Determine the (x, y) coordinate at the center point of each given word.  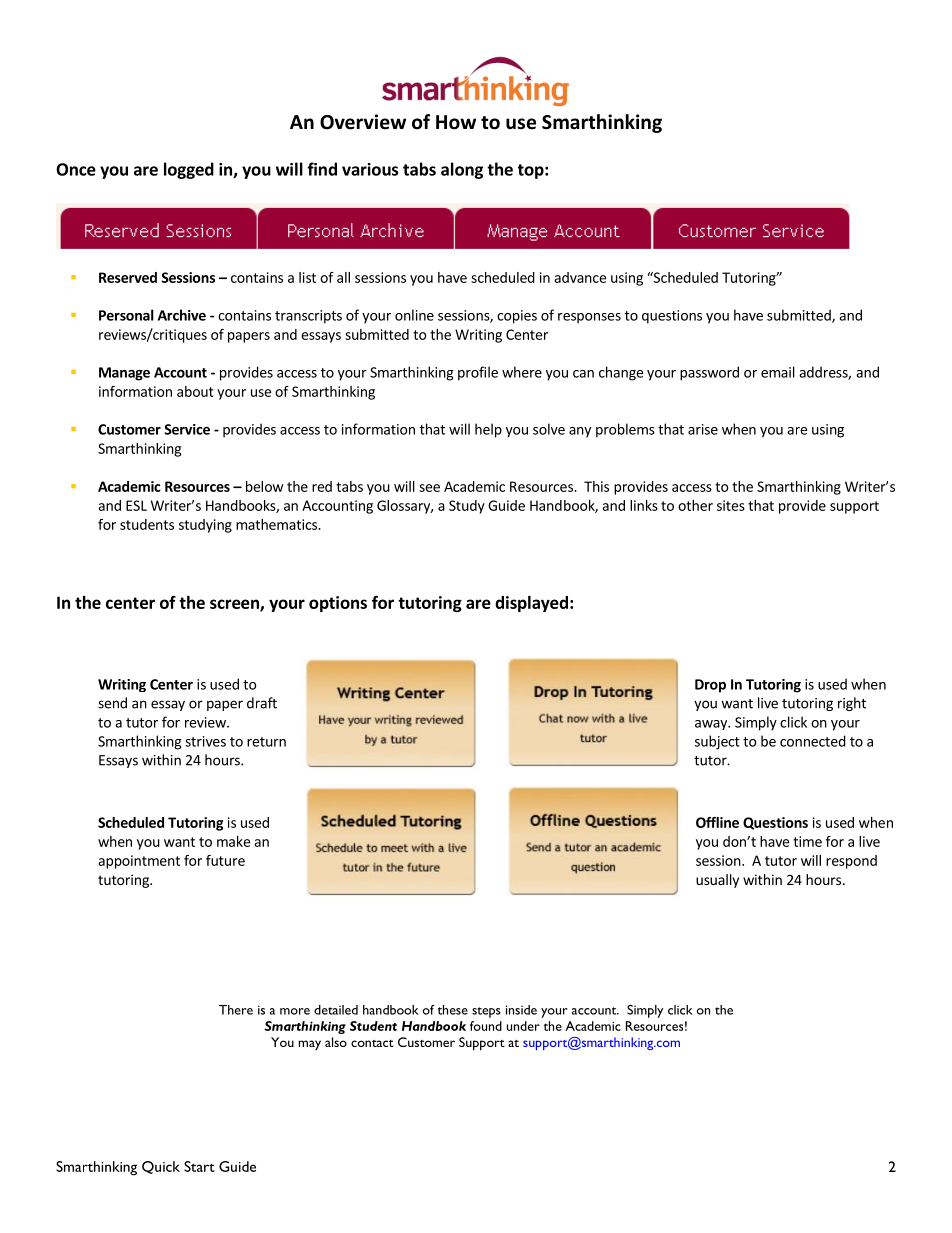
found (486, 1026)
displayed (531, 604)
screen (235, 605)
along (462, 170)
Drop (710, 686)
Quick (161, 1167)
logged (189, 170)
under (523, 1026)
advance (580, 277)
